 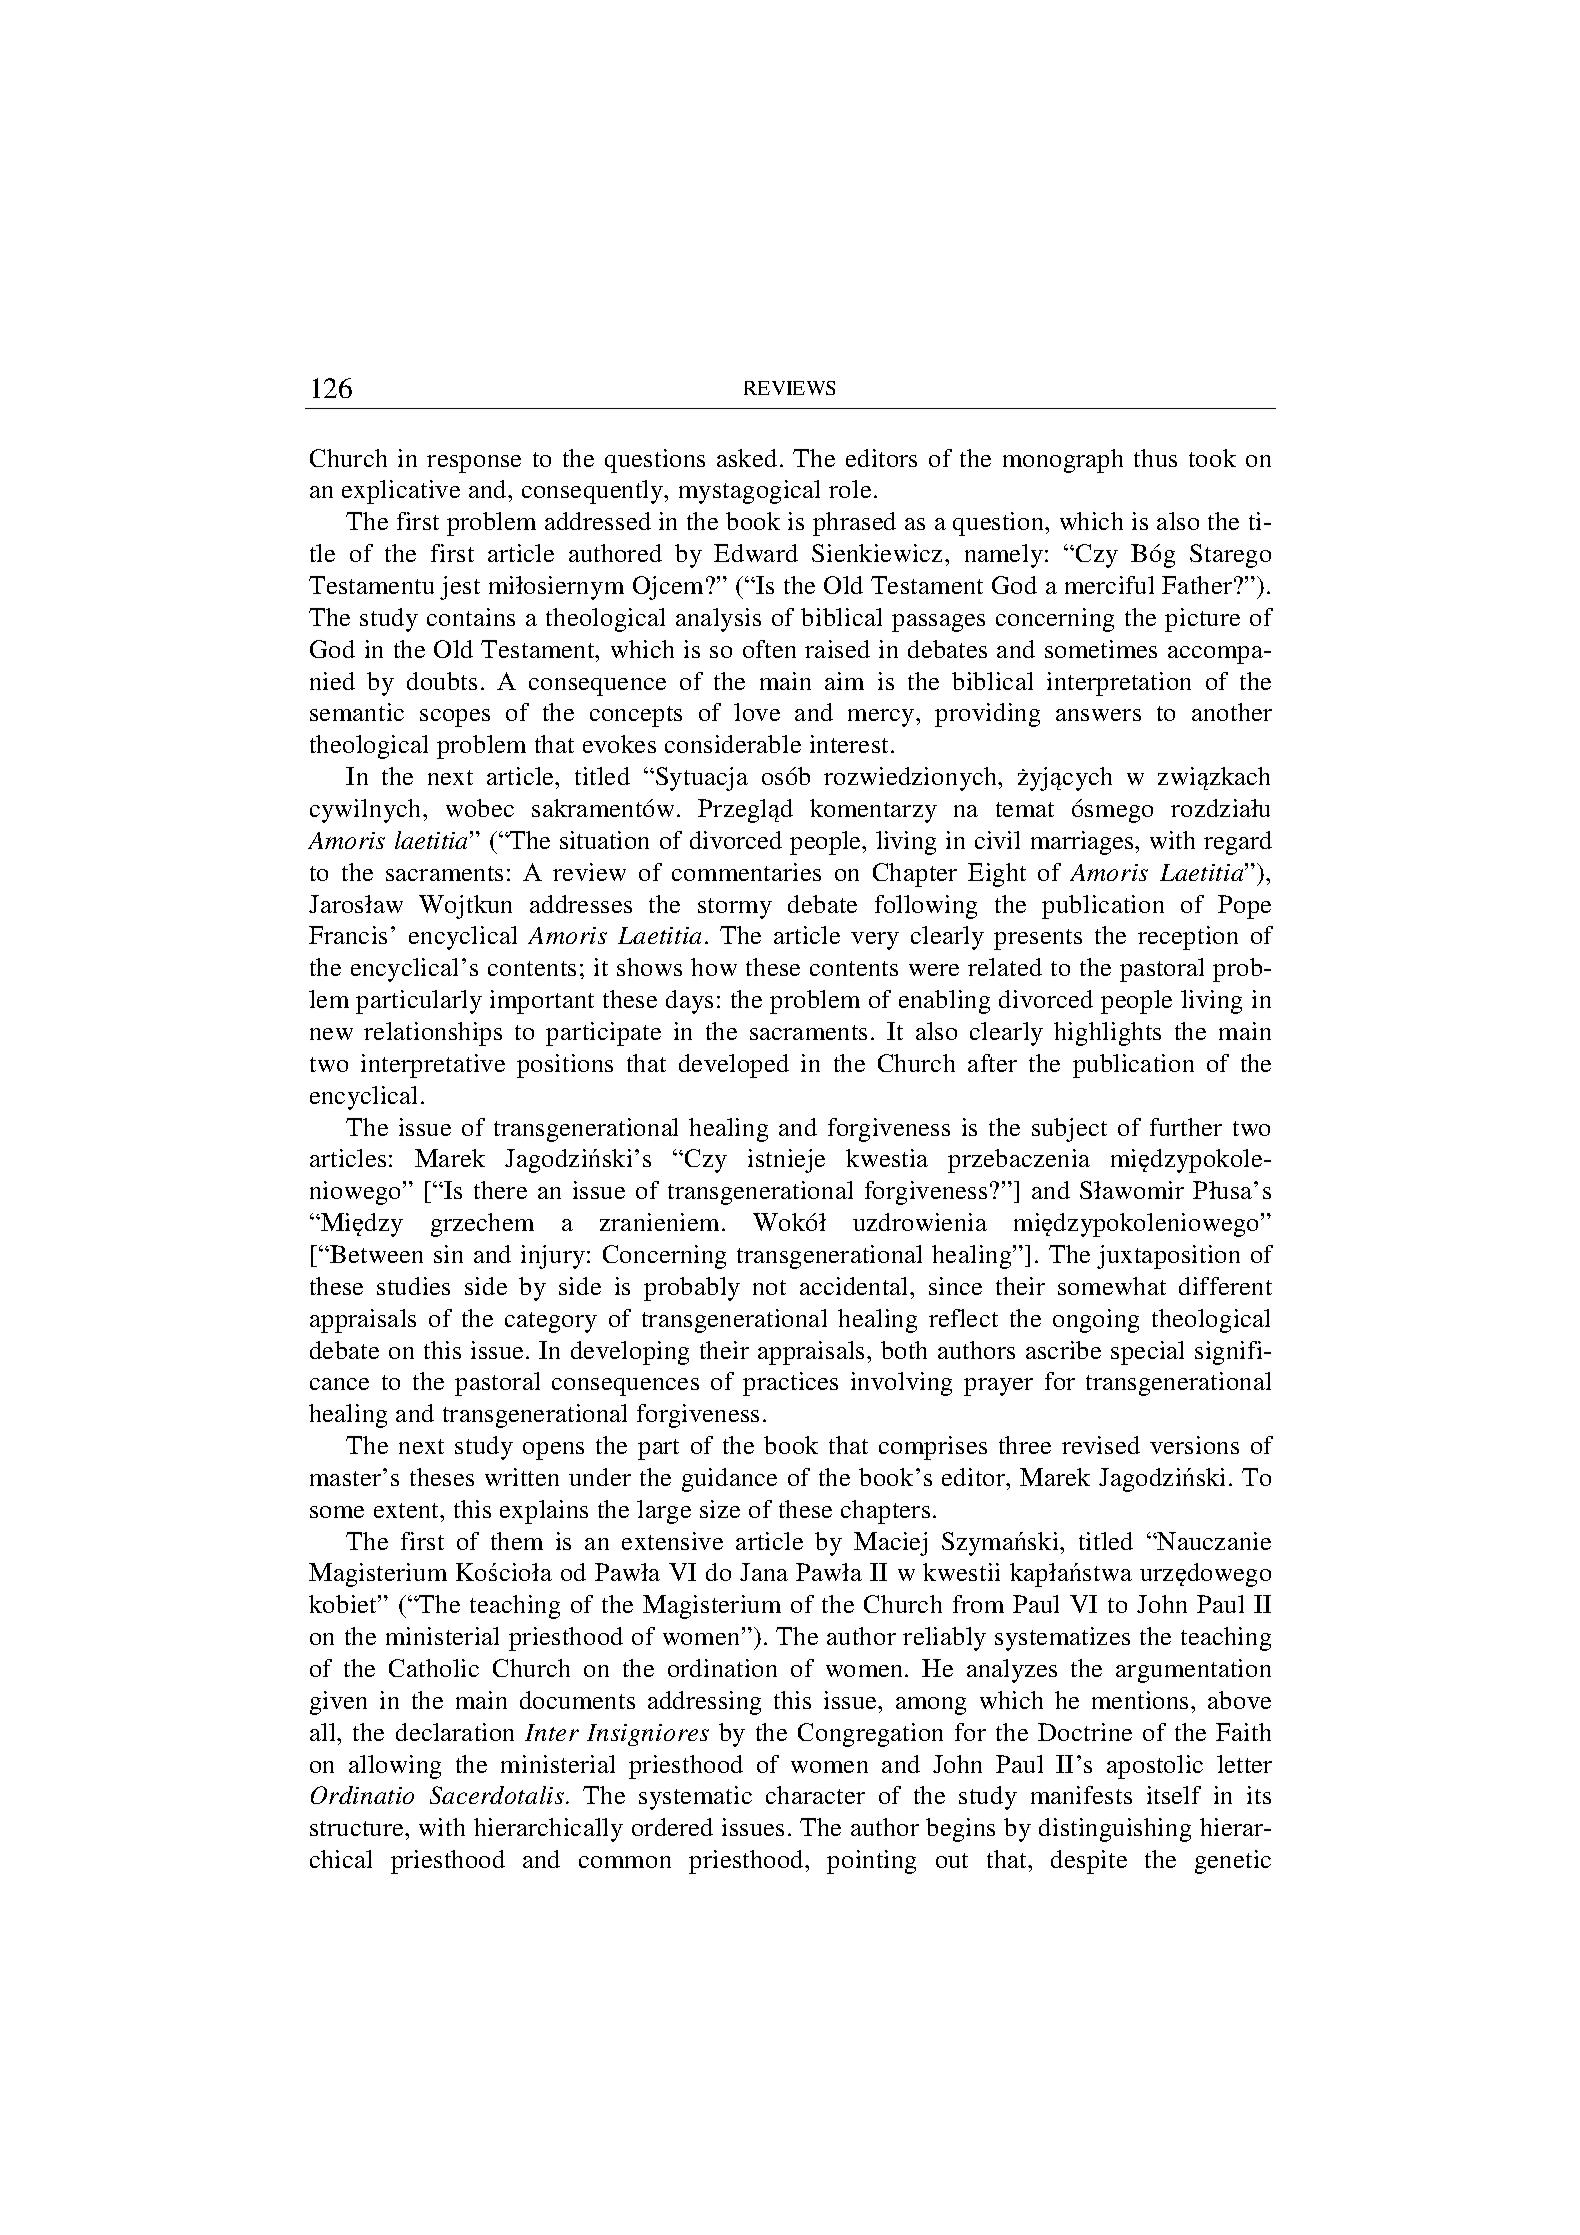 What do you see at coordinates (1188, 938) in the screenshot?
I see `reception` at bounding box center [1188, 938].
